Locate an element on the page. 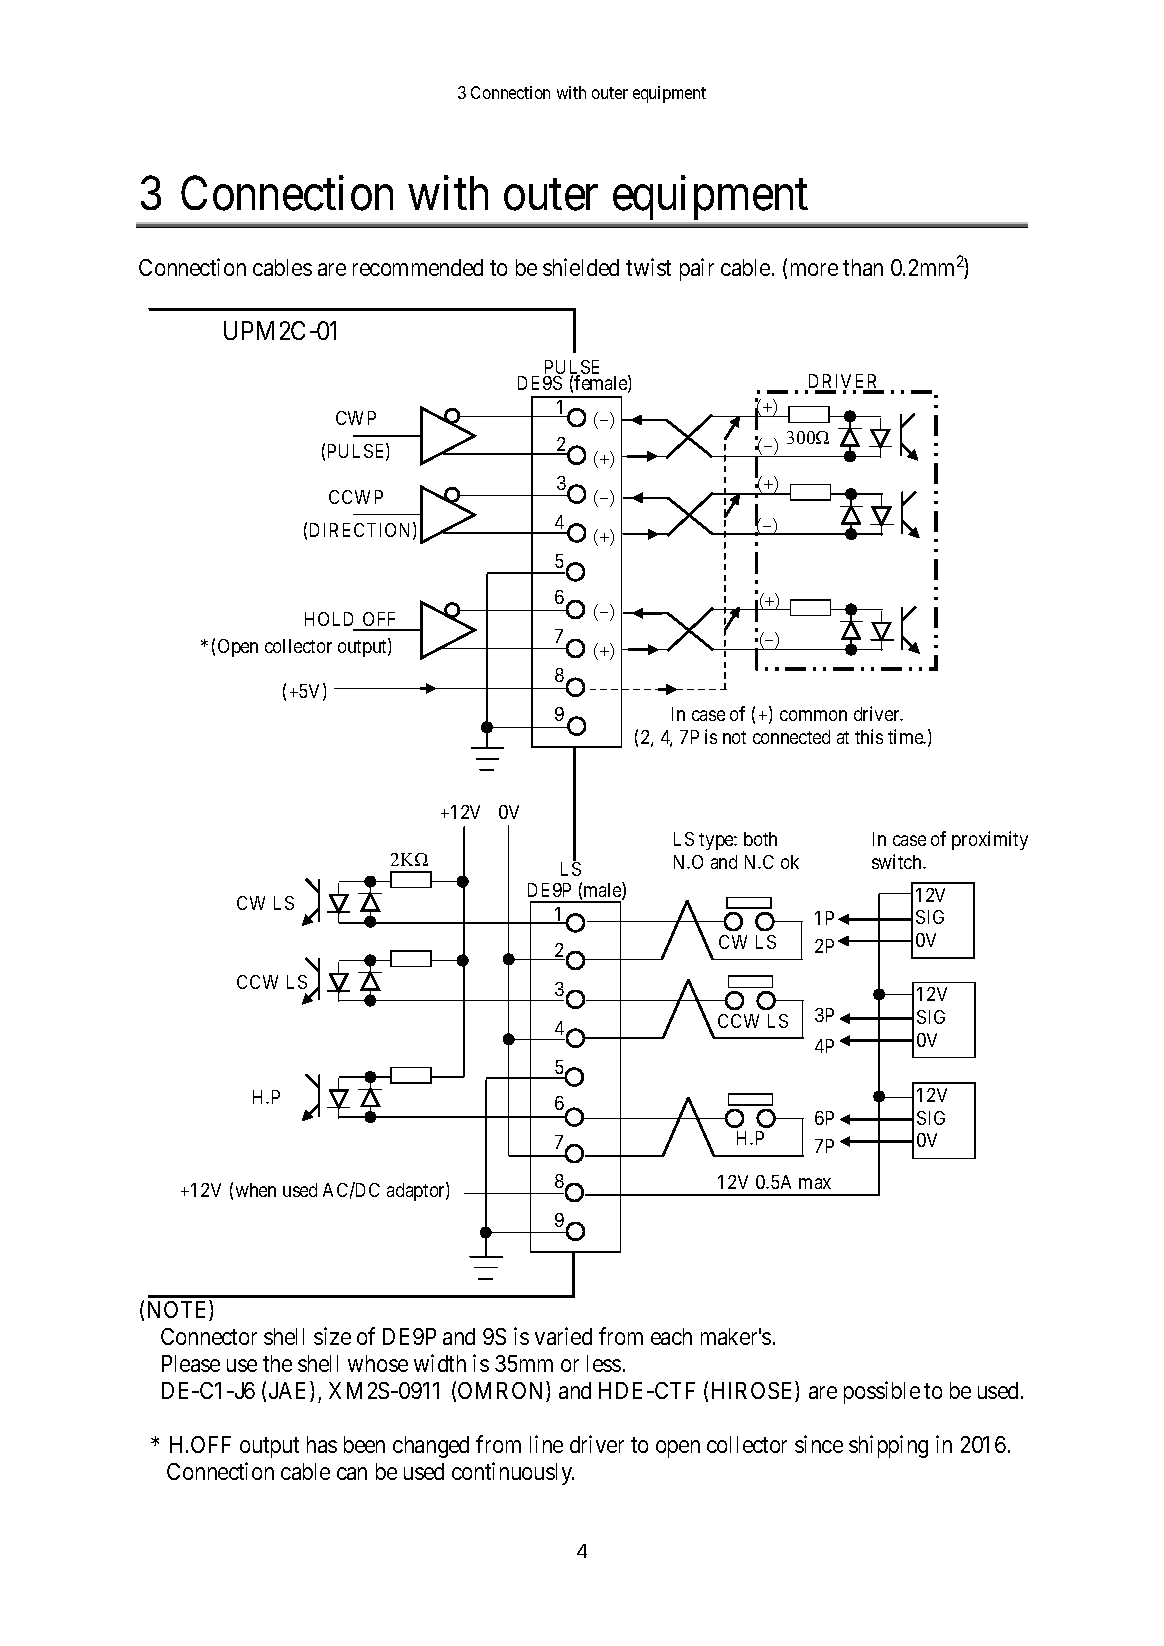  than is located at coordinates (863, 267).
